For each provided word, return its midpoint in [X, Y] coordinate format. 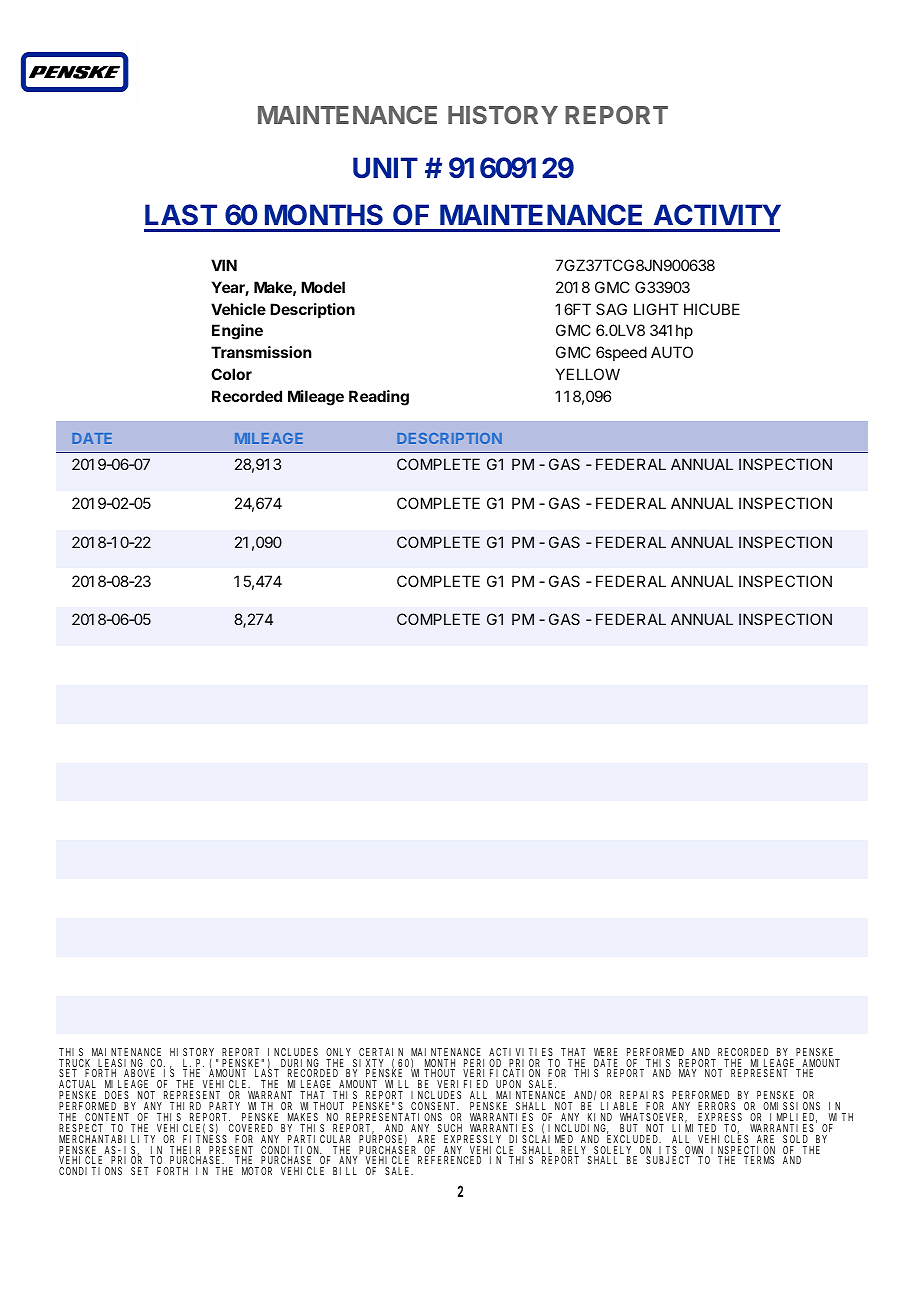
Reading [379, 398]
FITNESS [205, 1139]
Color [231, 374]
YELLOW [588, 374]
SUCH [450, 1128]
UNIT [385, 168]
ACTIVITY [717, 215]
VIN [224, 265]
